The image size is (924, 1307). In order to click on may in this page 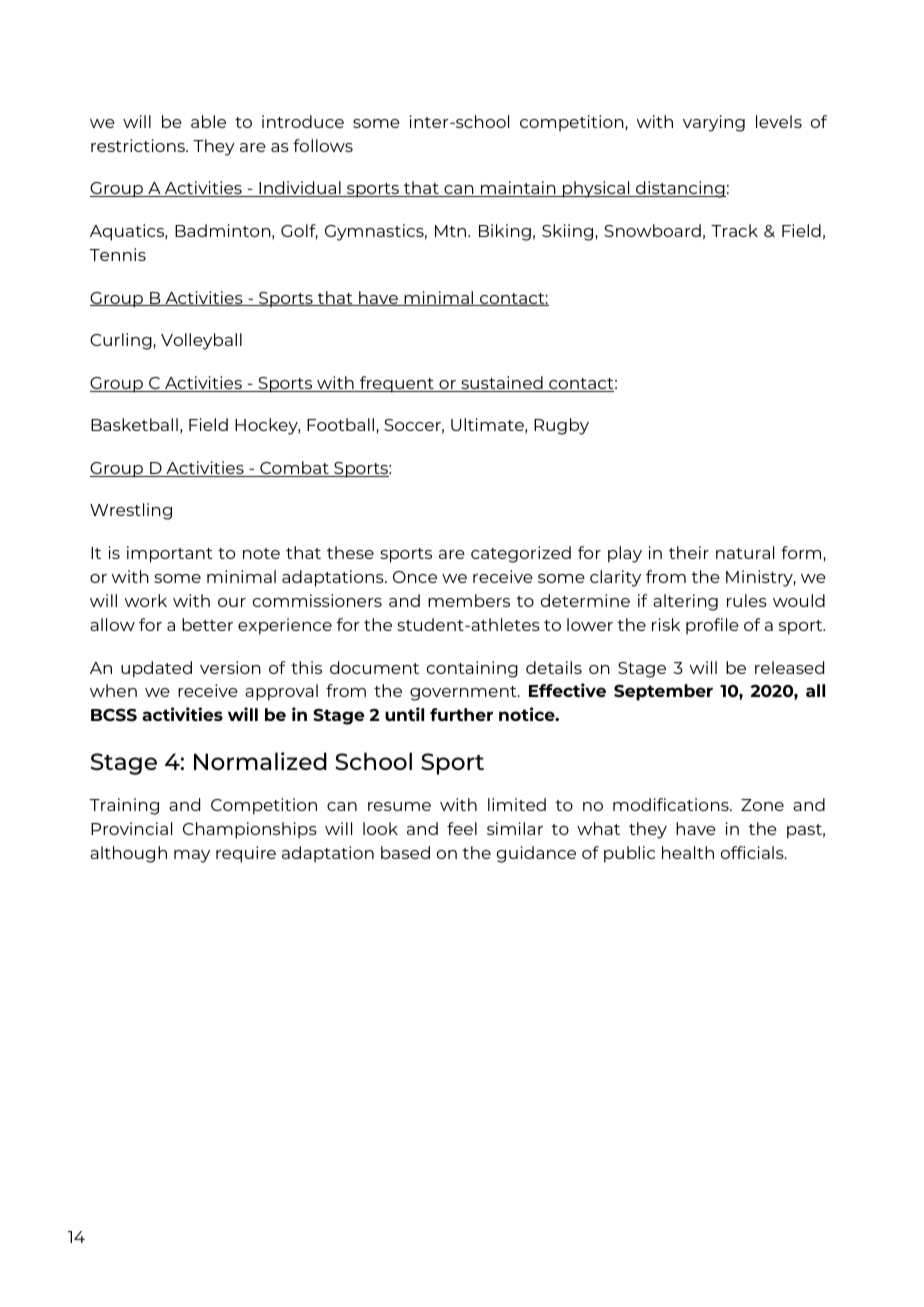, I will do `click(192, 856)`.
